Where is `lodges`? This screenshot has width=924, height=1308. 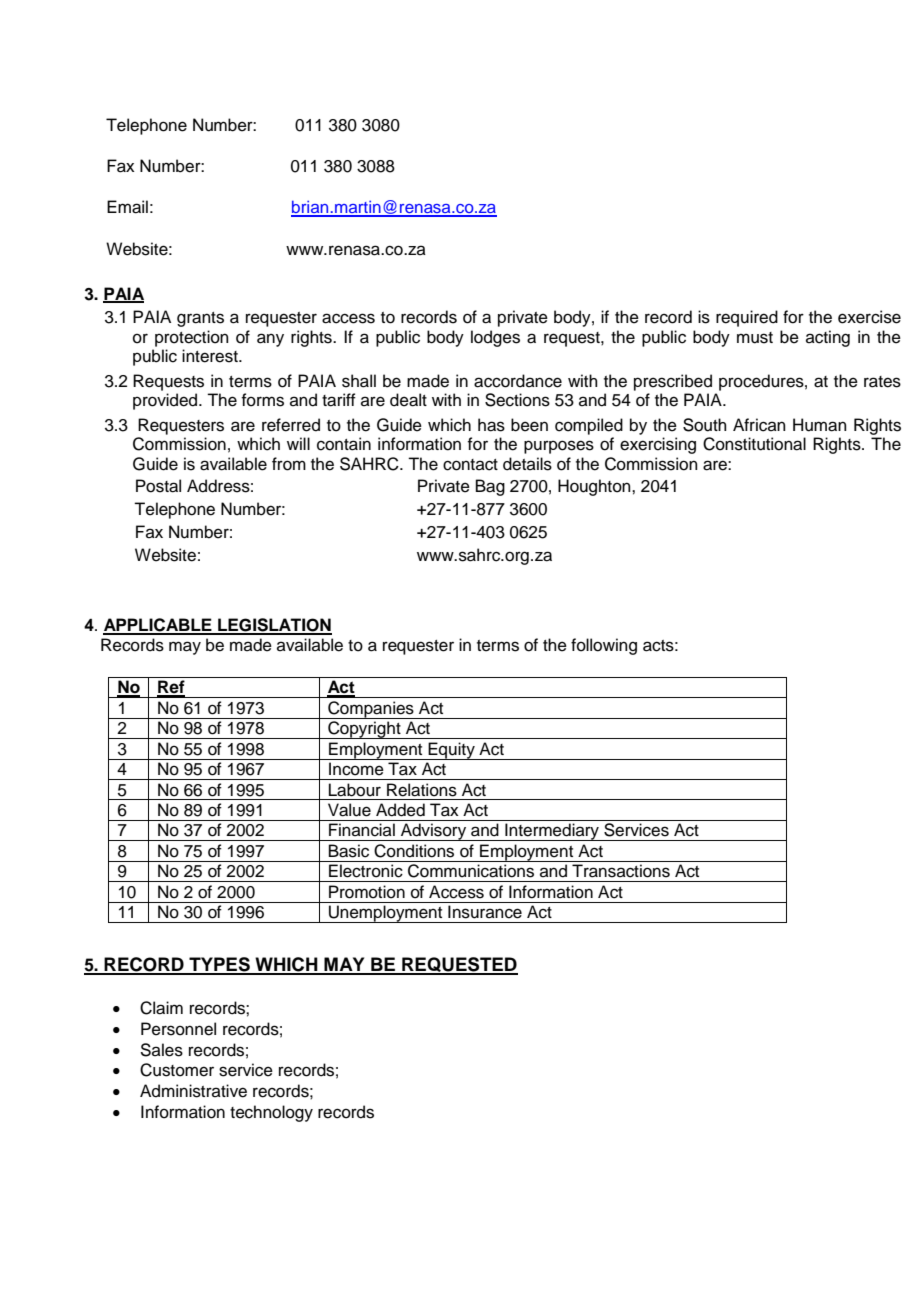 lodges is located at coordinates (495, 338).
